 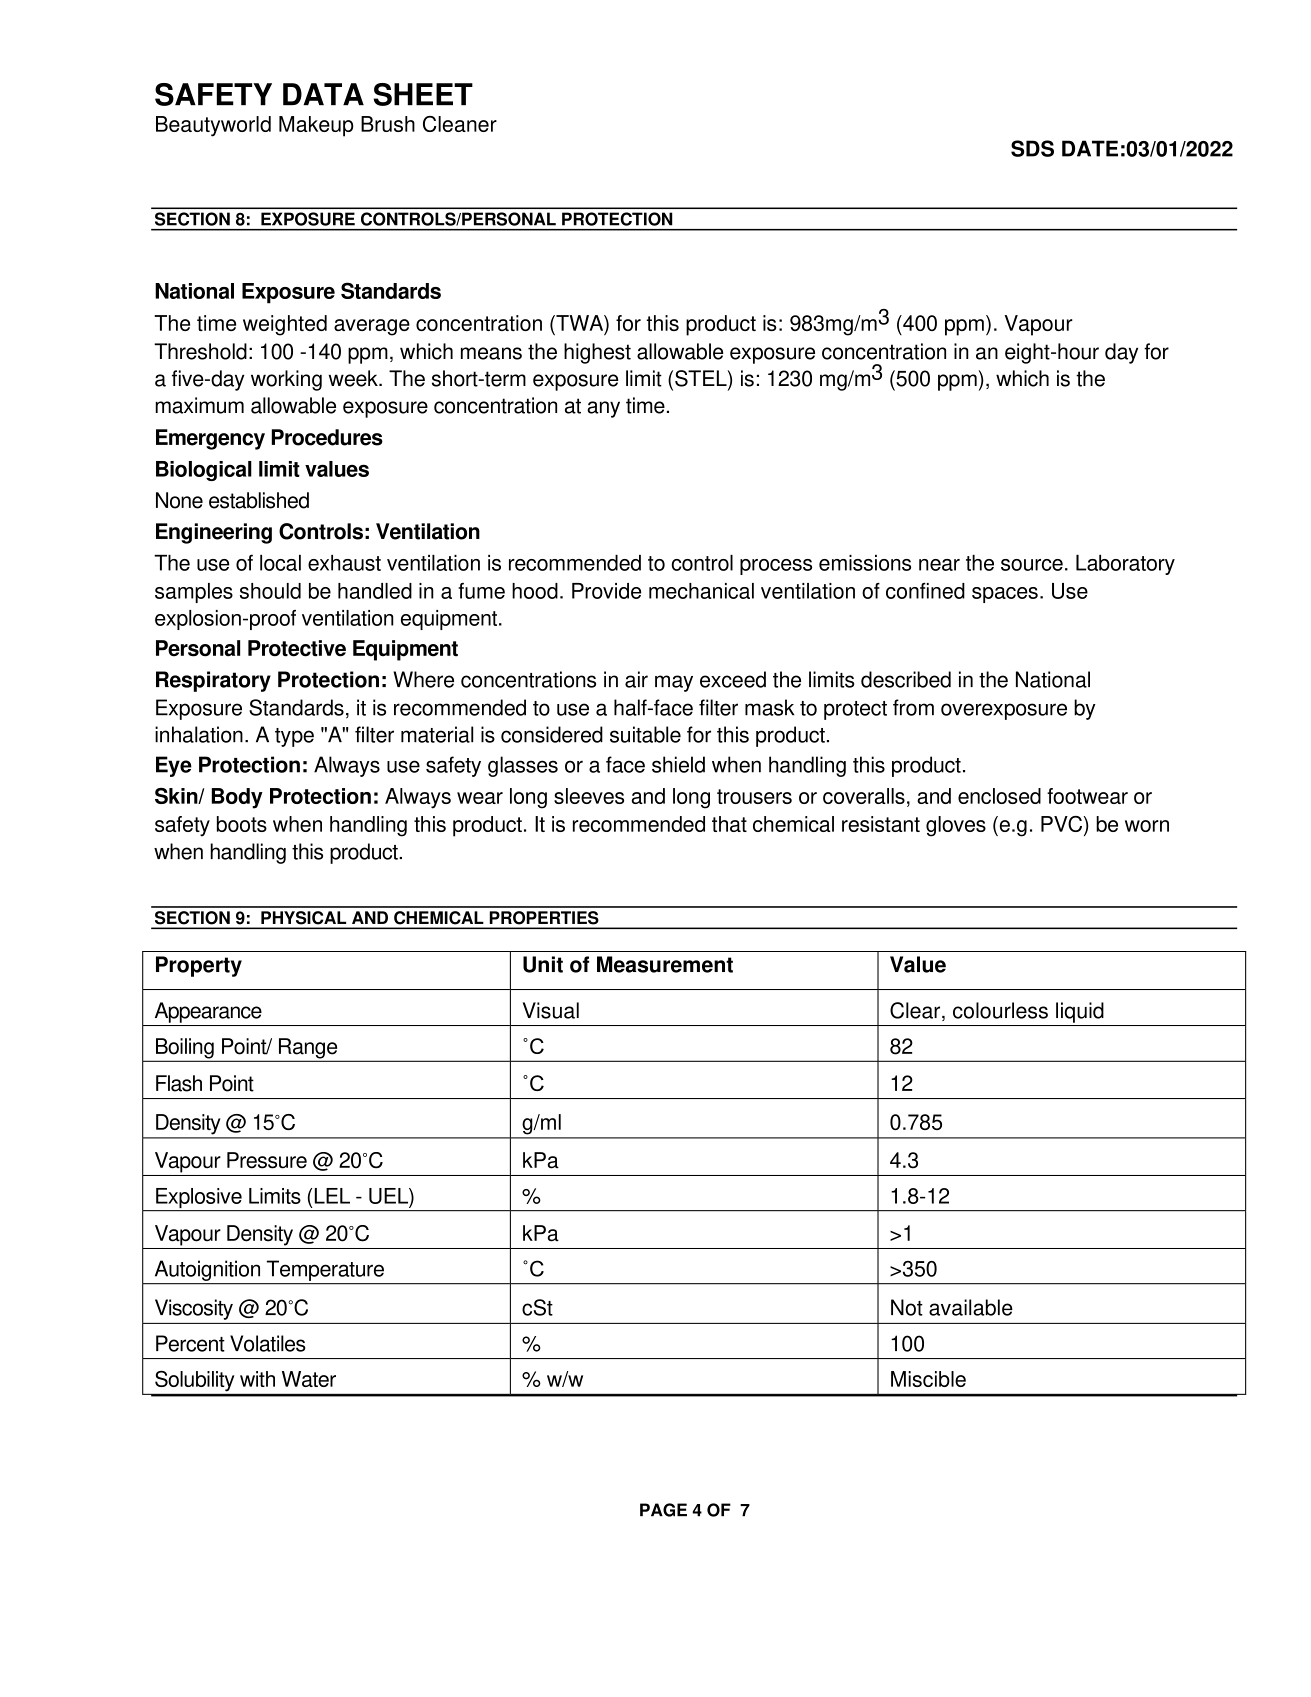 What do you see at coordinates (316, 126) in the screenshot?
I see `Makeup` at bounding box center [316, 126].
